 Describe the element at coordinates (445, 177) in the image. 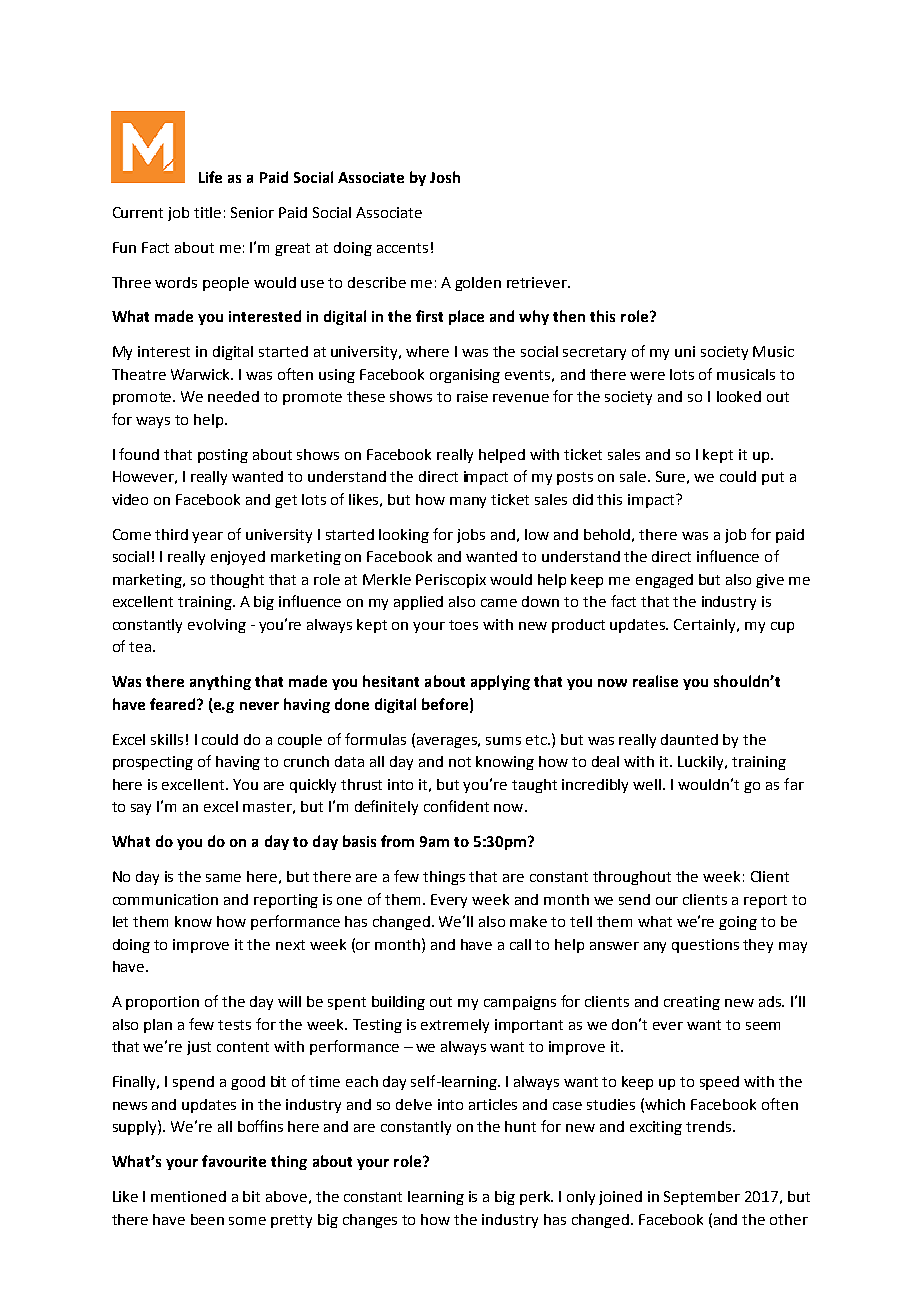

I see `Josh` at that location.
